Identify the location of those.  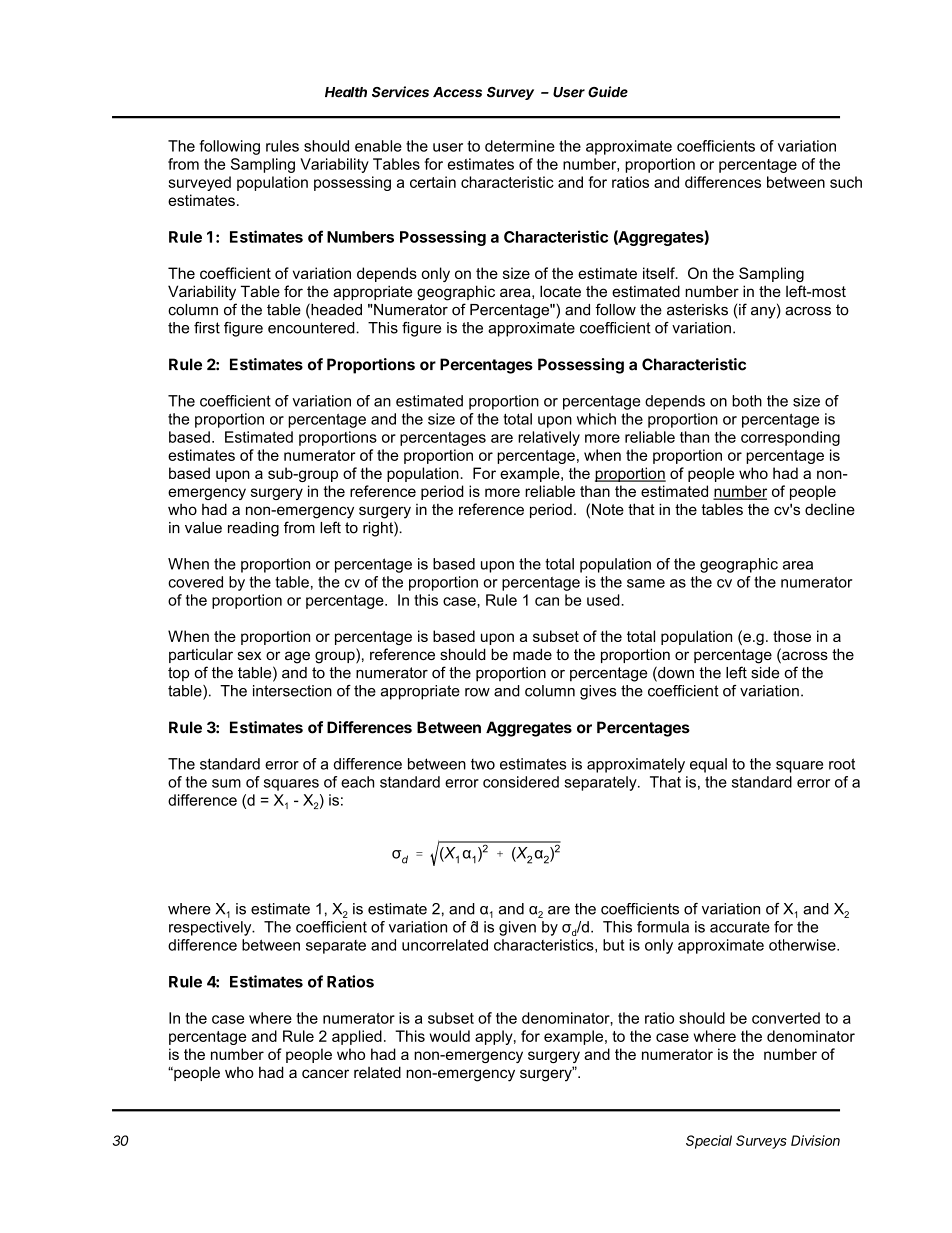
(792, 636).
